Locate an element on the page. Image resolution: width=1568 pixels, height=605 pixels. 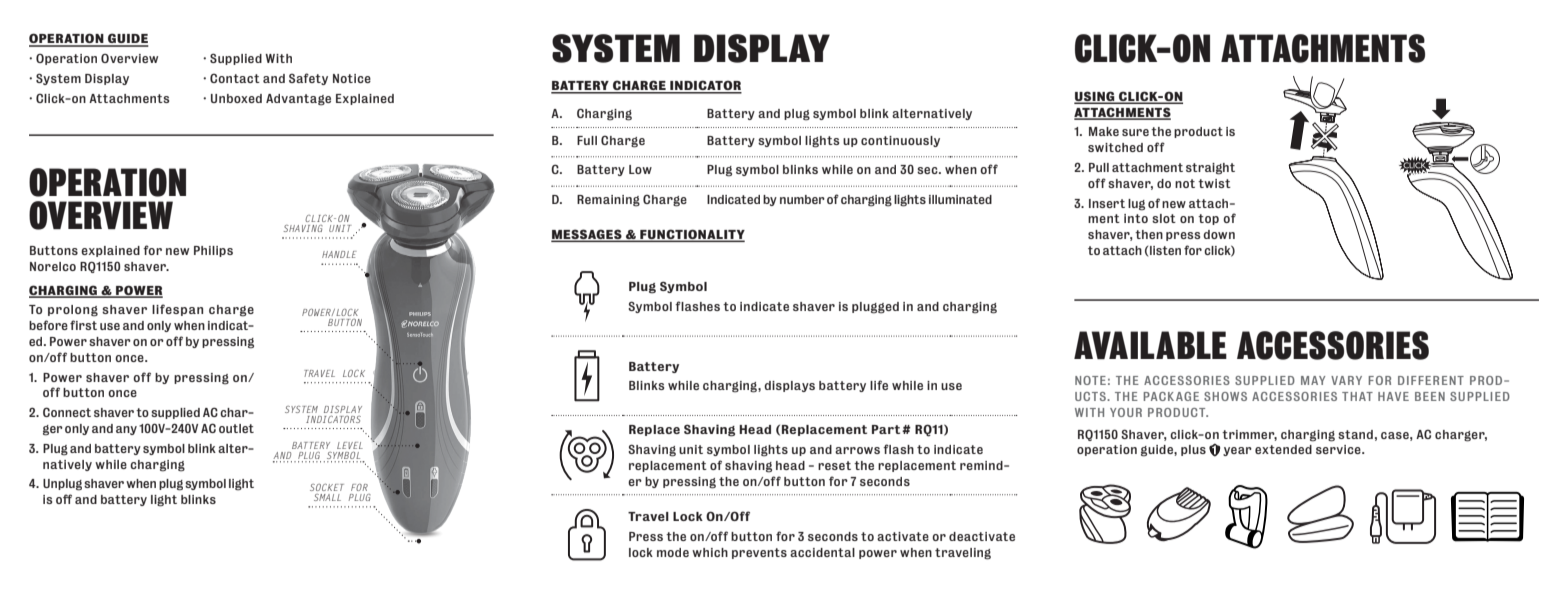
USING is located at coordinates (1095, 97).
